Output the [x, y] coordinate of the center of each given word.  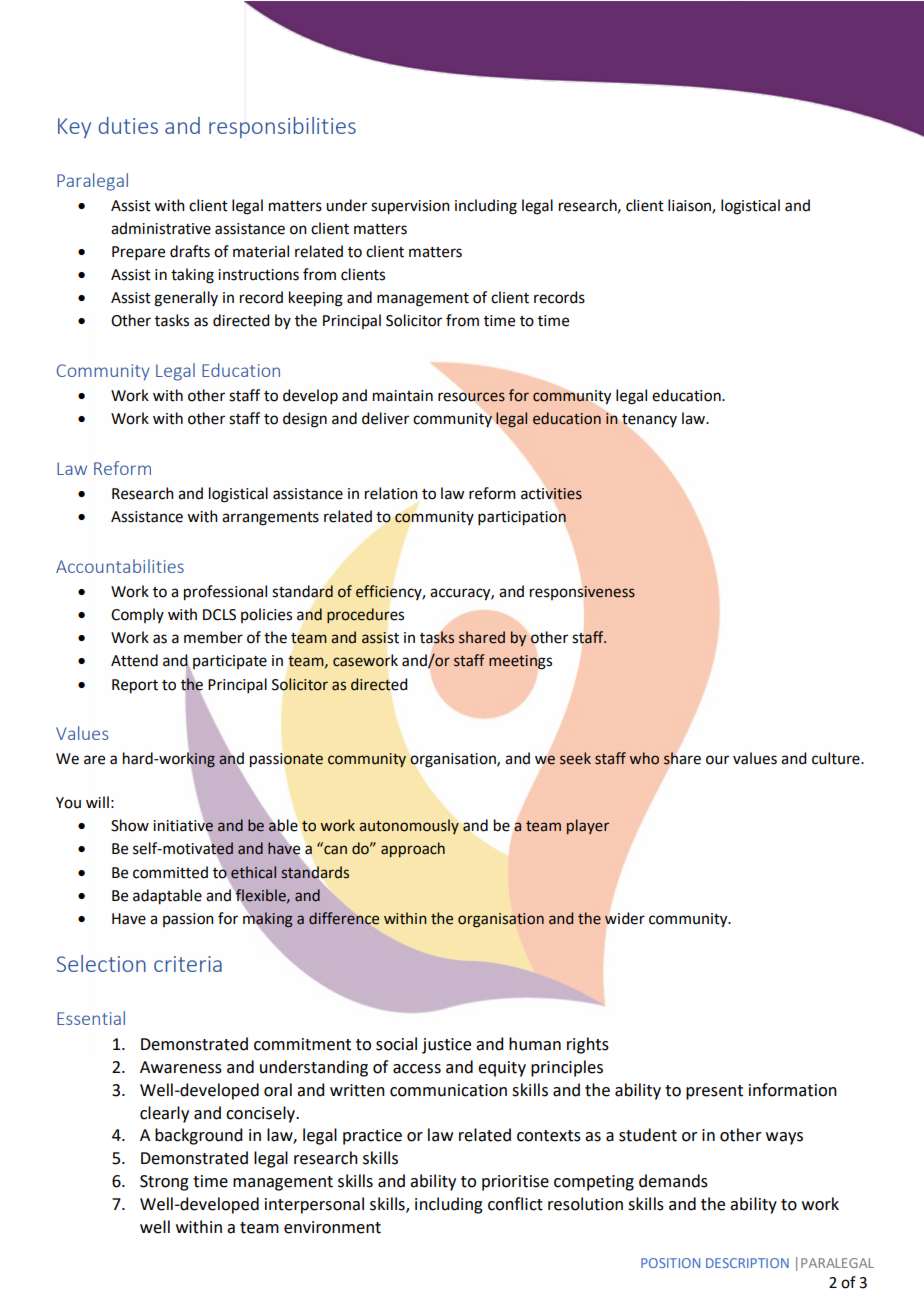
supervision [410, 207]
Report [135, 686]
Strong [164, 1183]
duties [128, 125]
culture [837, 758]
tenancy [649, 420]
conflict [515, 1204]
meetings [520, 662]
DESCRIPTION [747, 1263]
